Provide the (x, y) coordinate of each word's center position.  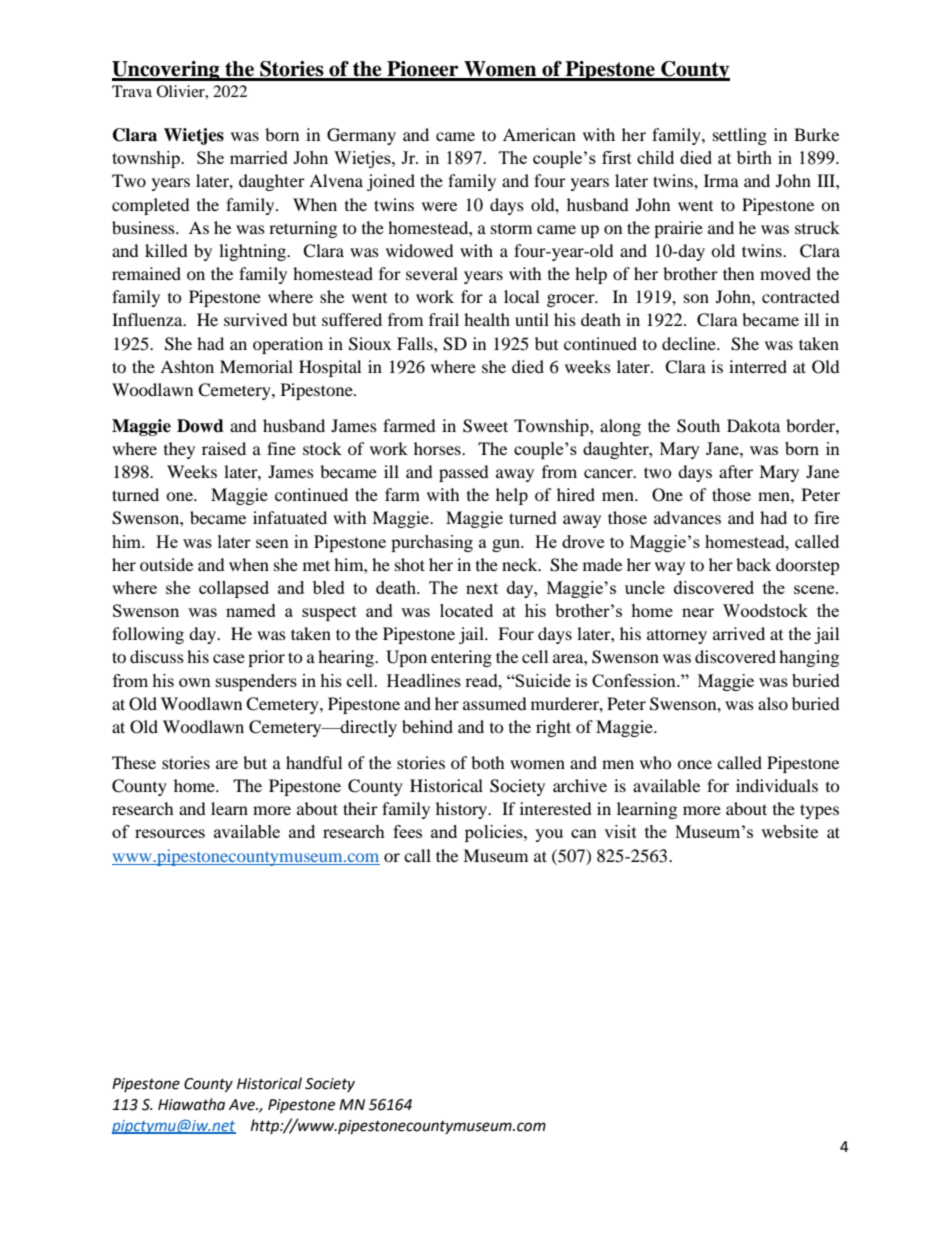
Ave (243, 1105)
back (753, 564)
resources (170, 833)
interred (758, 366)
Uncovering (167, 71)
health (487, 319)
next (482, 588)
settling (740, 136)
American (539, 134)
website (789, 831)
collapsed (234, 589)
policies (495, 833)
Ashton (187, 366)
